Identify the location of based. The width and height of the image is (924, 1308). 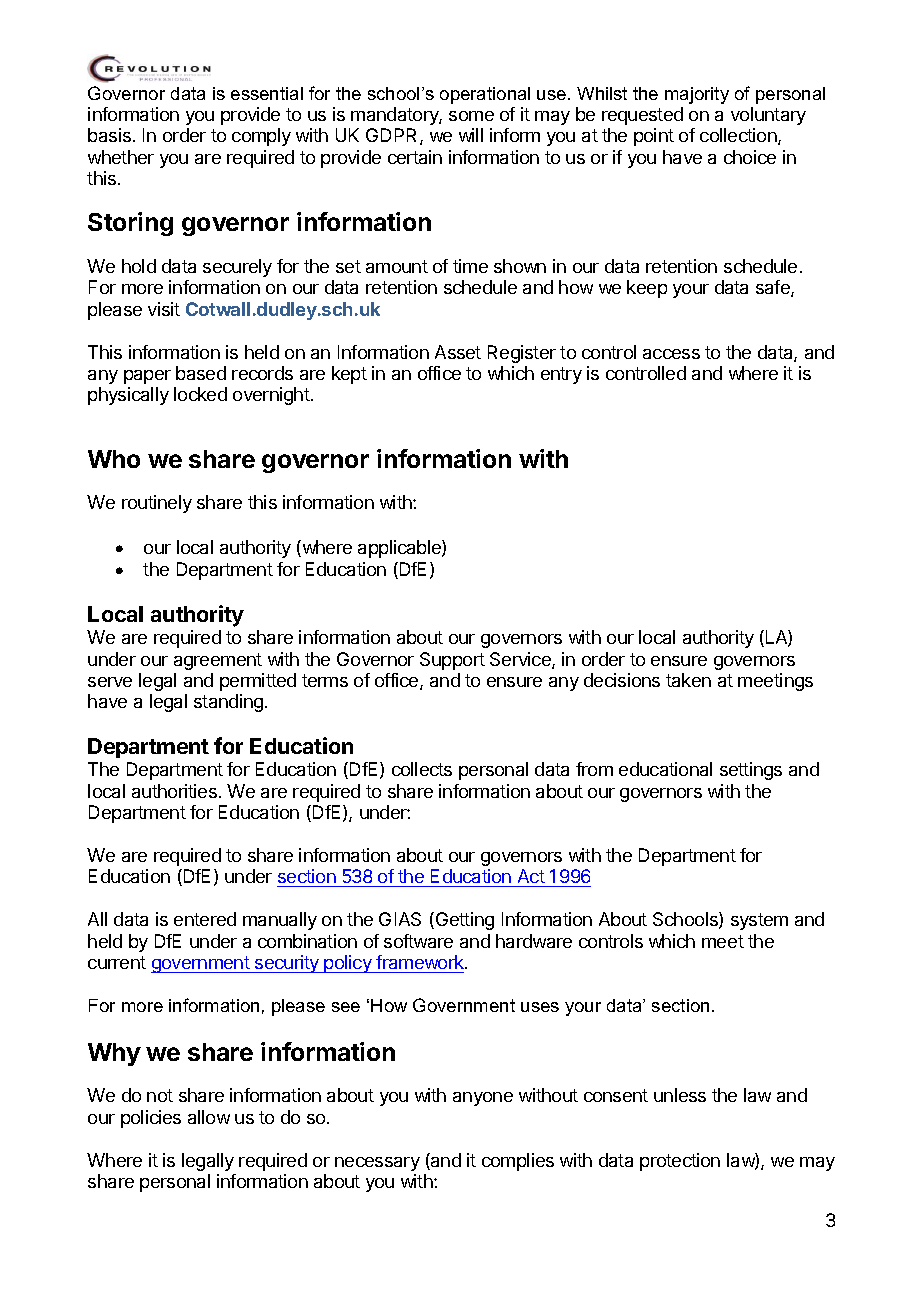
(201, 373).
